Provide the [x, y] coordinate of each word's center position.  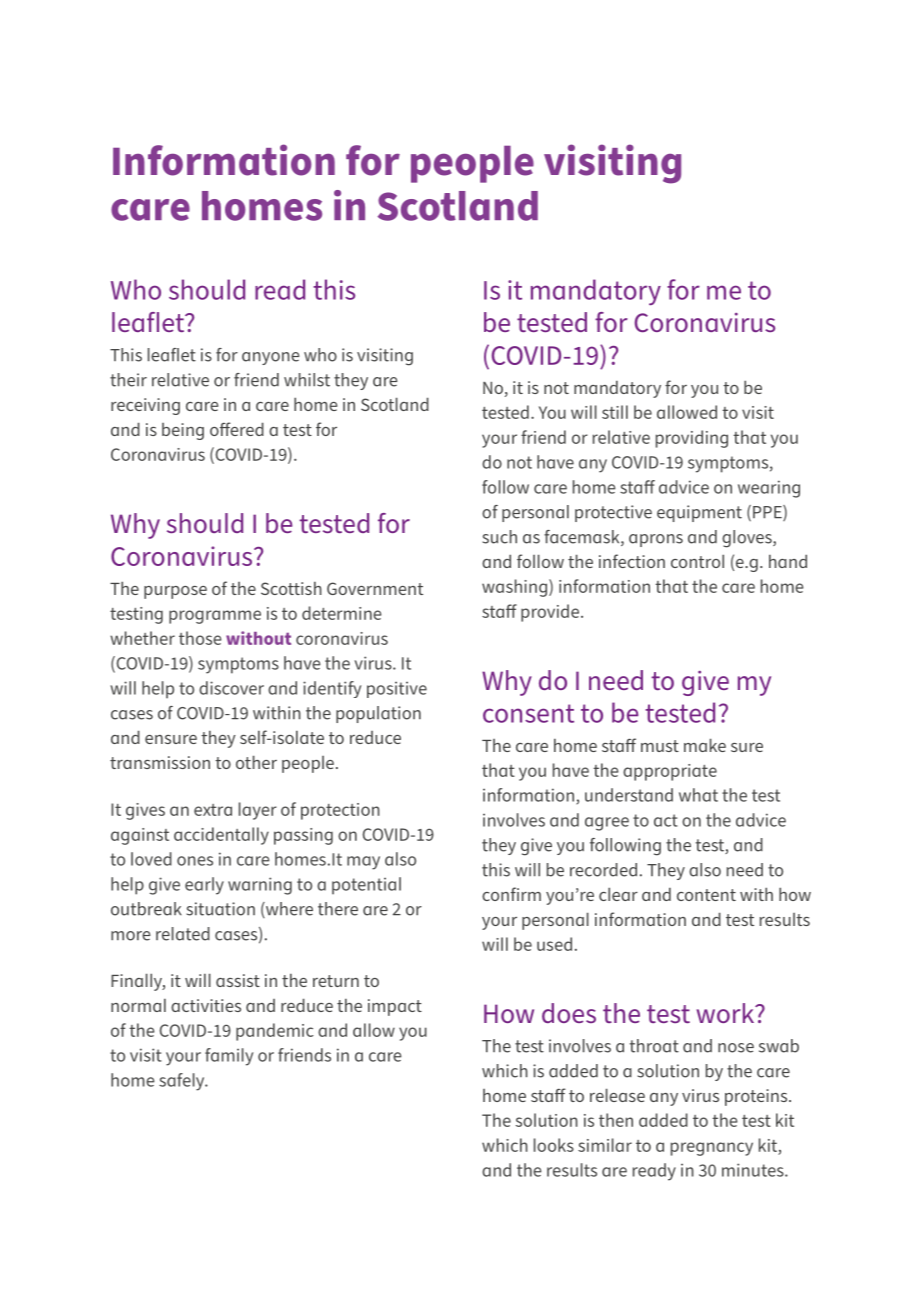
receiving [145, 406]
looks [554, 1145]
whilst [307, 380]
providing [692, 439]
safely [183, 1082]
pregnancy [712, 1149]
